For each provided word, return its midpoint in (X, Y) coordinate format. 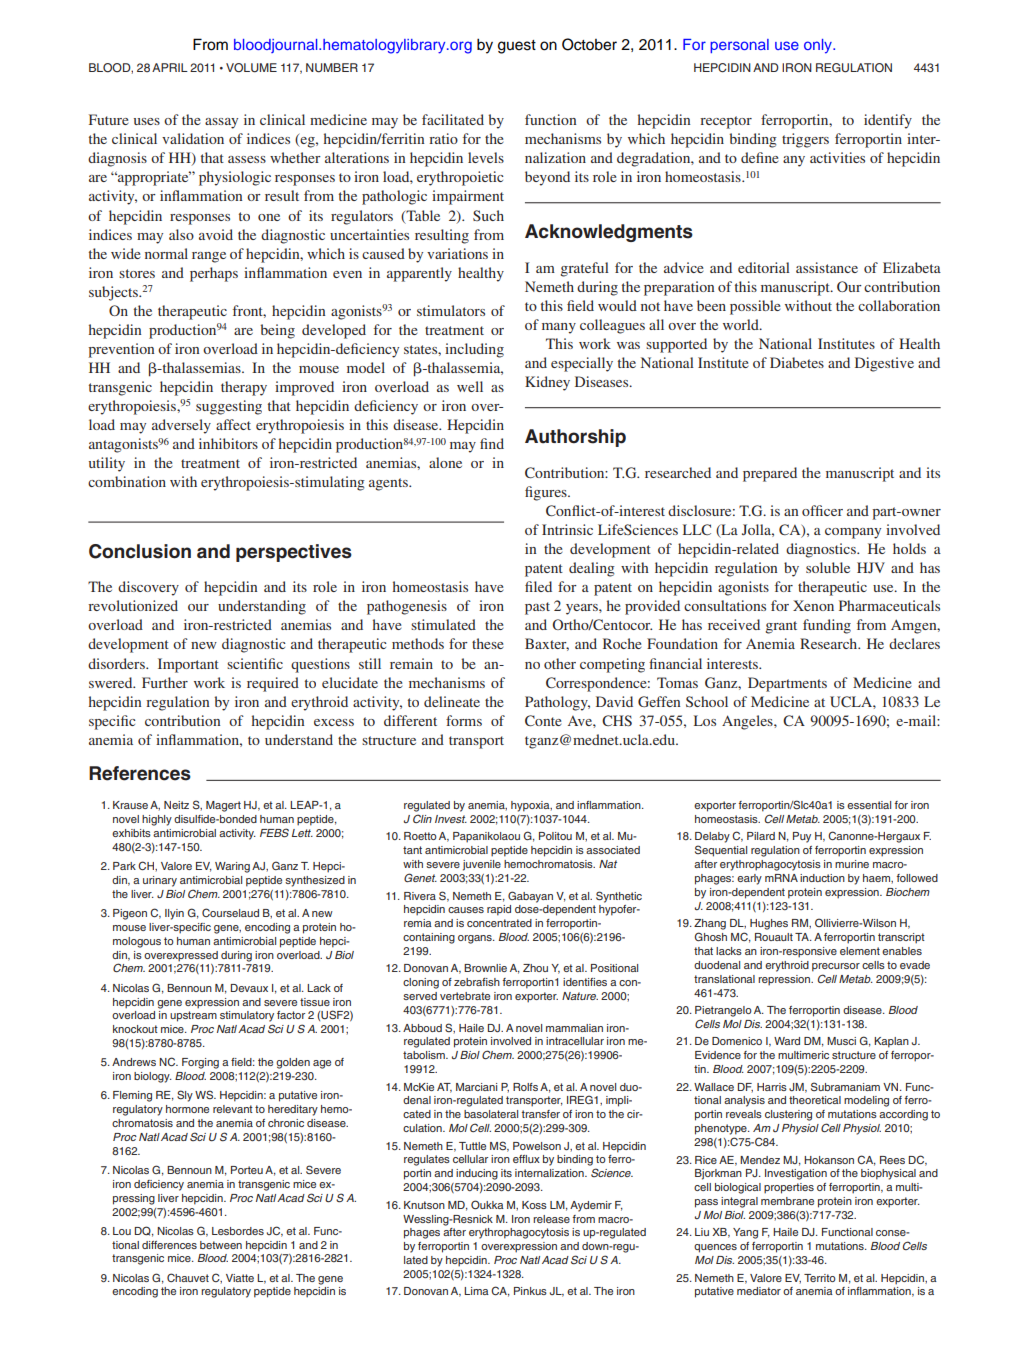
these (488, 643)
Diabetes (797, 362)
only (819, 46)
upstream (193, 1016)
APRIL (170, 67)
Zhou (535, 968)
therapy (244, 388)
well (470, 386)
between (221, 1245)
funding (827, 626)
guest (517, 47)
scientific (255, 663)
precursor (836, 967)
